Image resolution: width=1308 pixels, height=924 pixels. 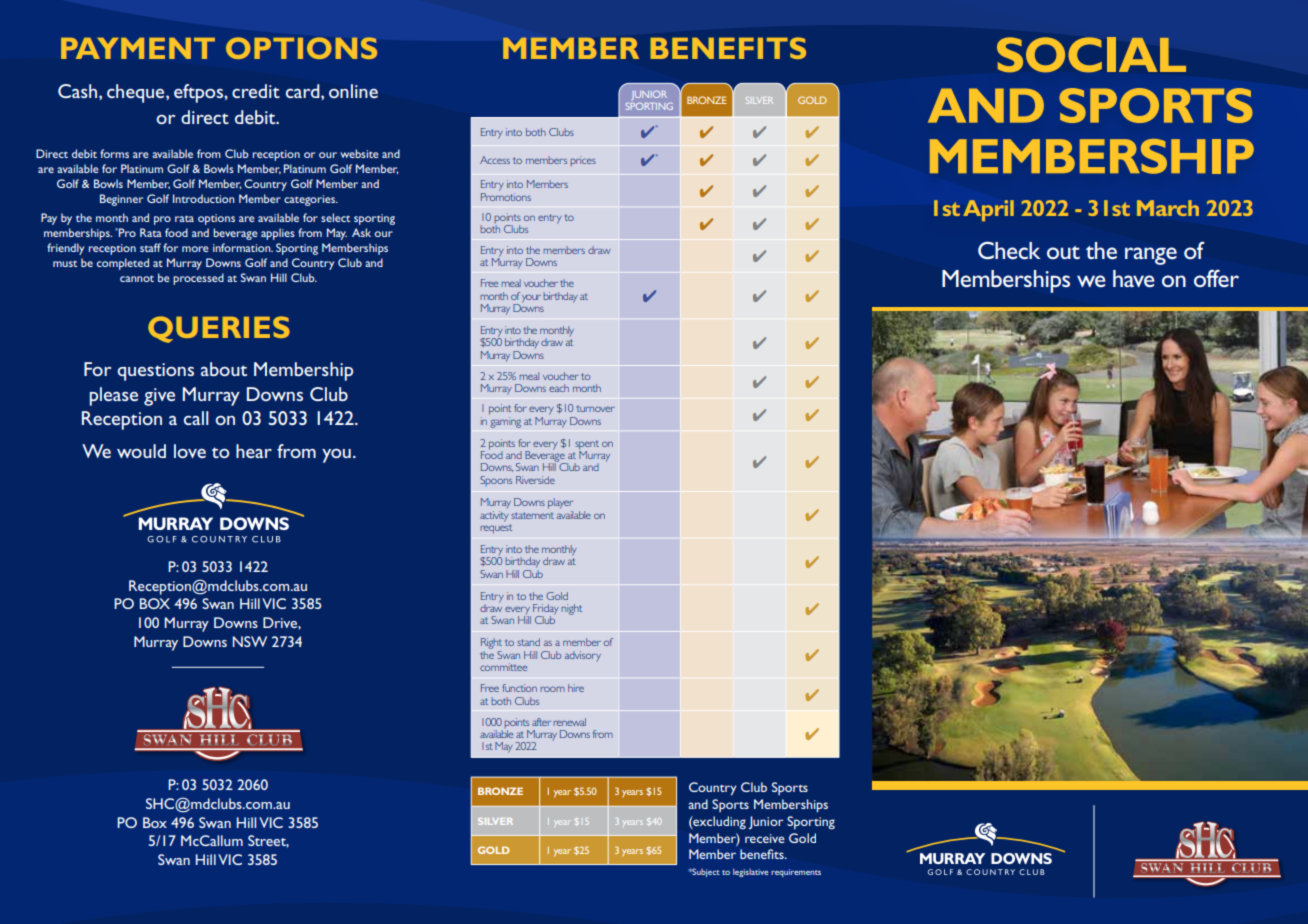 What do you see at coordinates (596, 408) in the document?
I see `turnover` at bounding box center [596, 408].
